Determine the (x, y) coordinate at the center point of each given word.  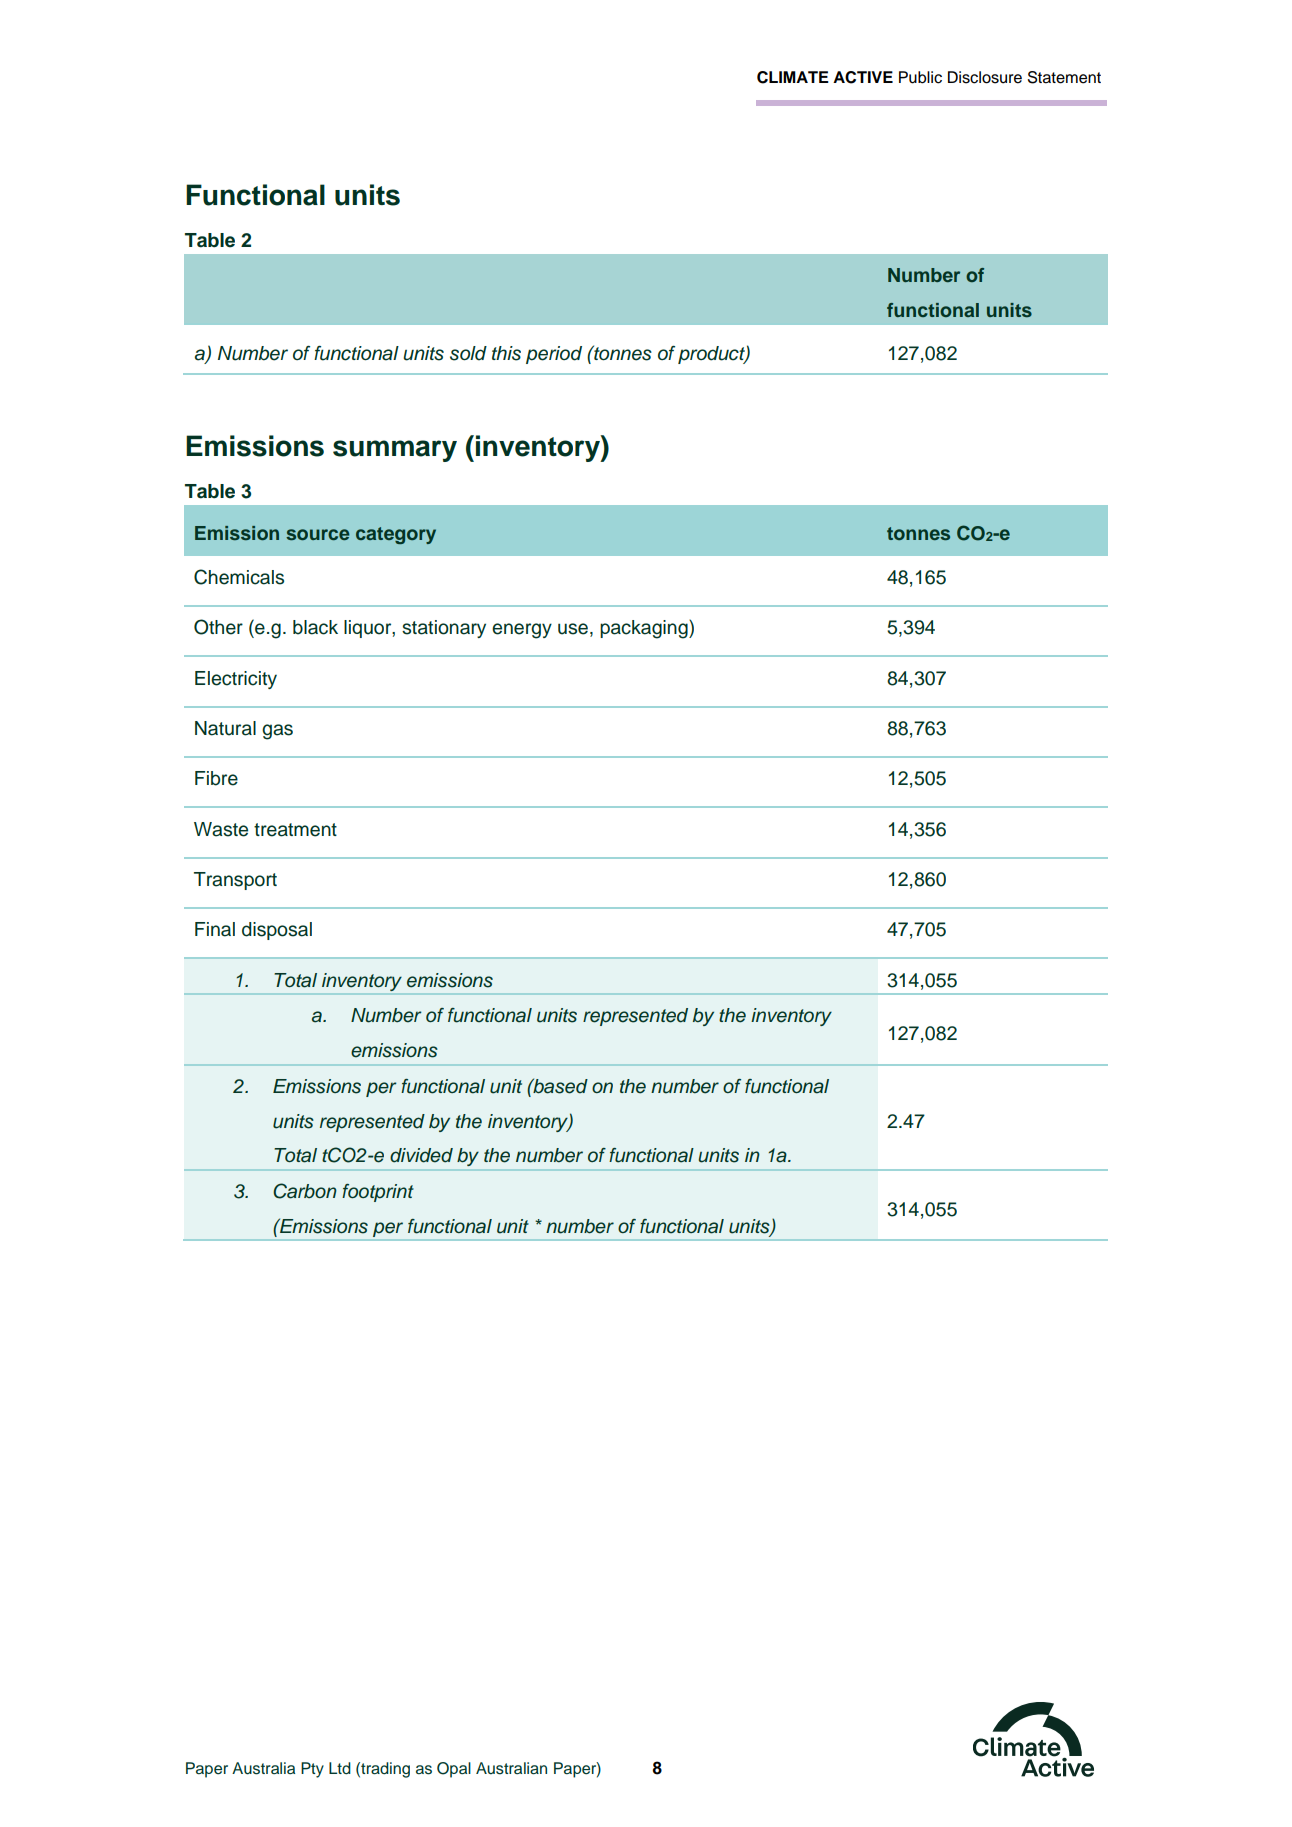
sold (468, 353)
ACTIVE (863, 77)
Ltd (340, 1768)
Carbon (305, 1191)
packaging (645, 629)
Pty (312, 1770)
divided (421, 1155)
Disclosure (985, 77)
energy (522, 631)
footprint (378, 1193)
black (315, 627)
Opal (454, 1770)
